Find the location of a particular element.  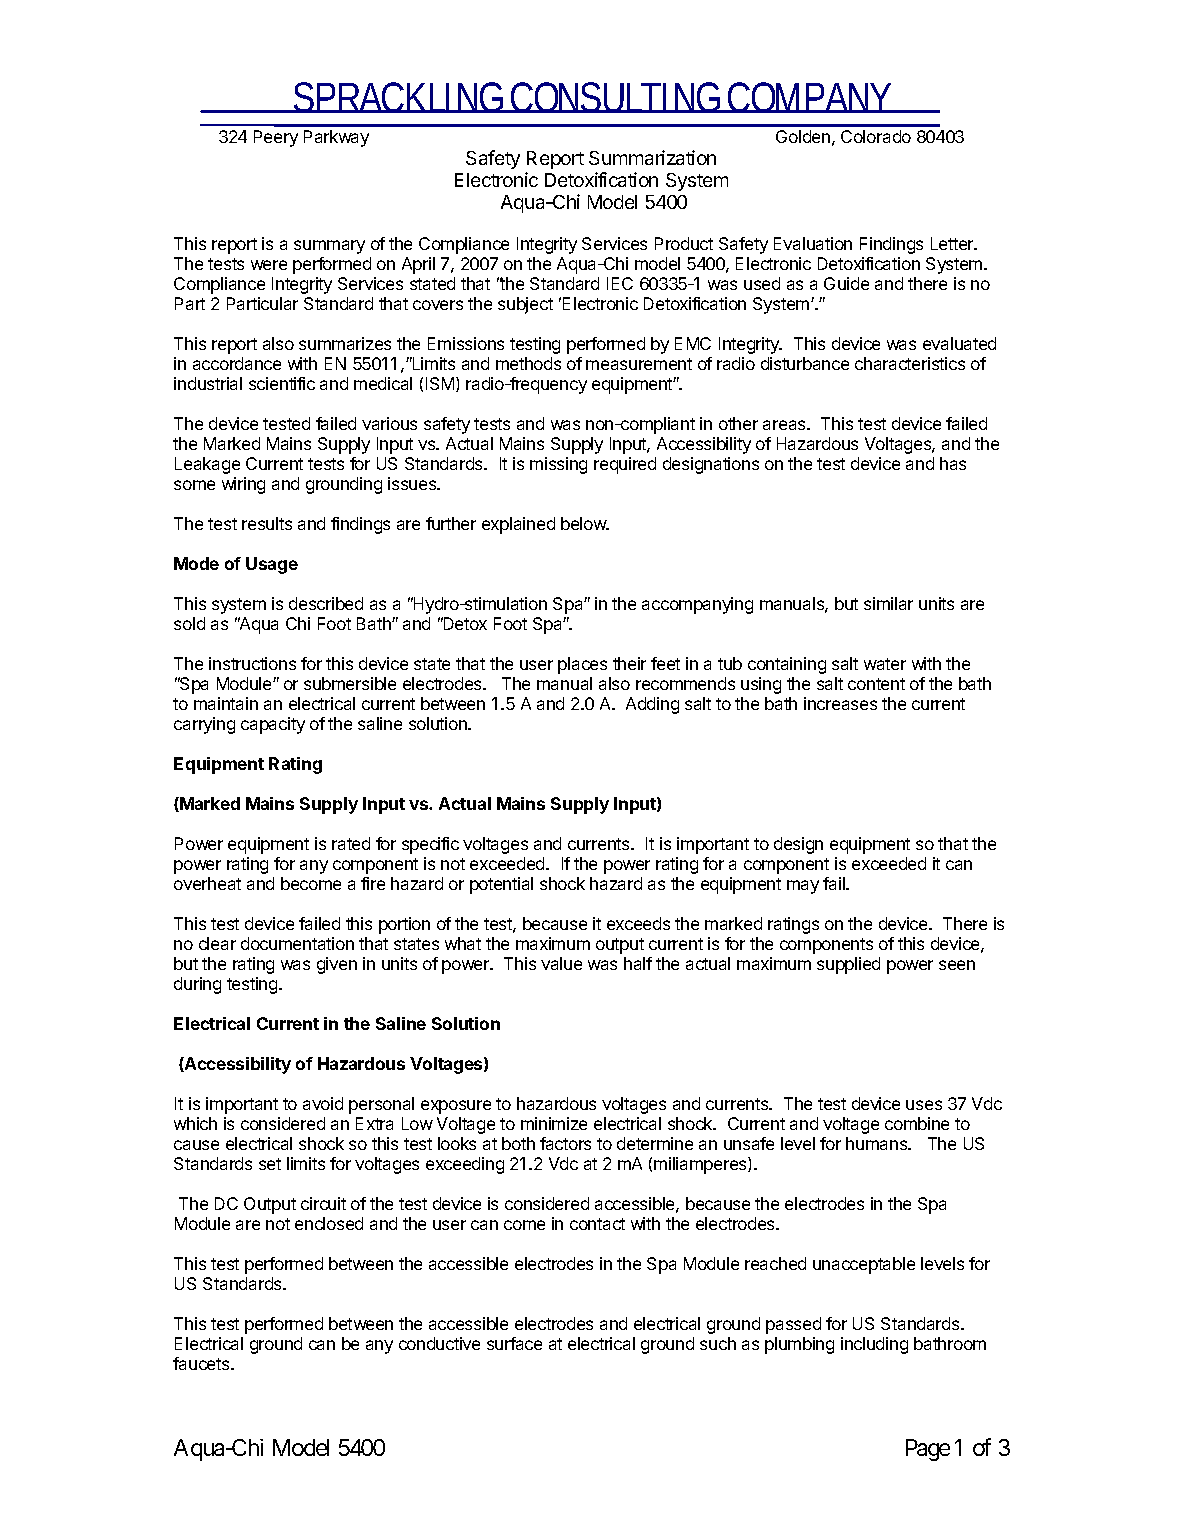

capacity is located at coordinates (273, 725).
